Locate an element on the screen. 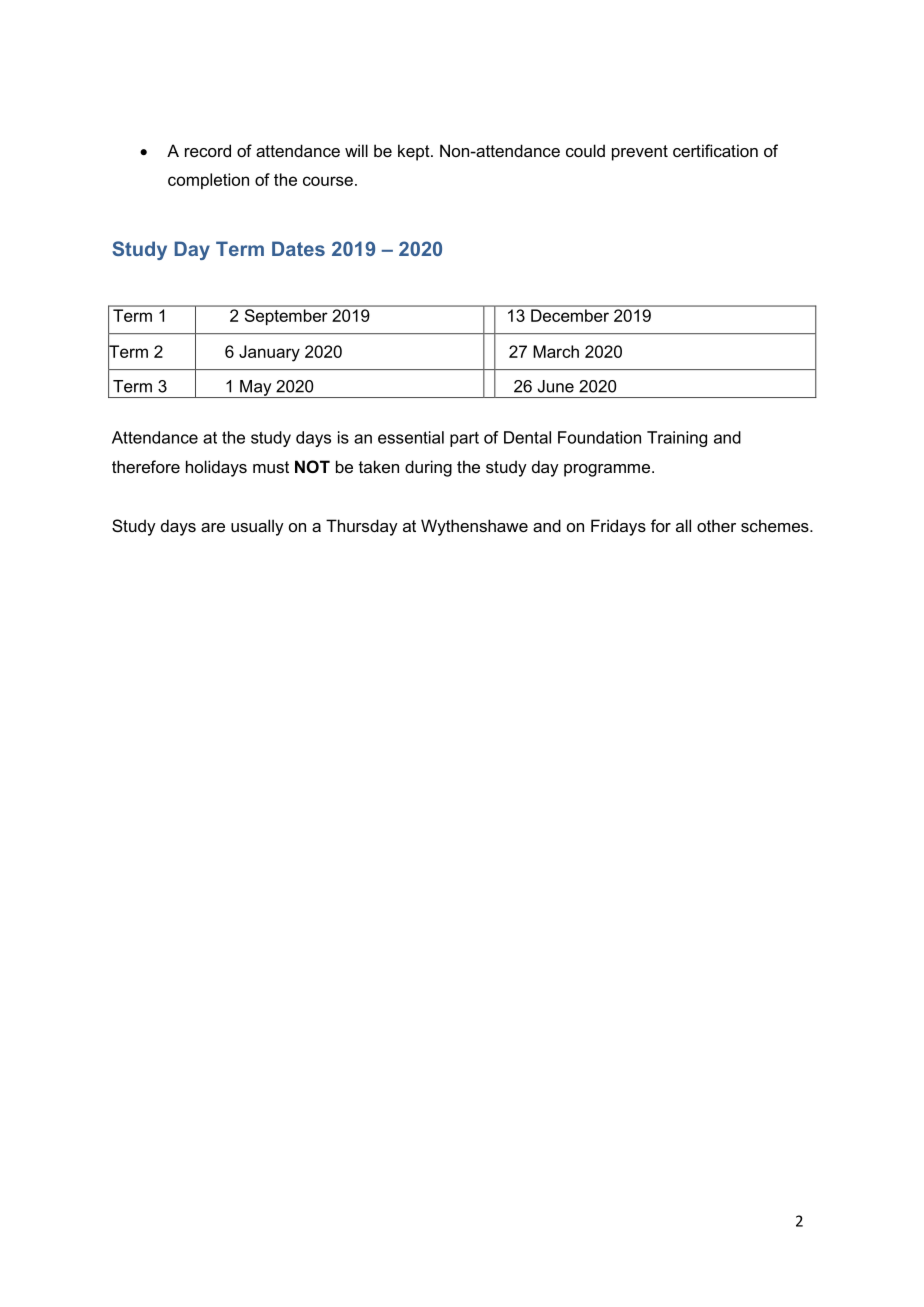 Image resolution: width=924 pixels, height=1307 pixels. are is located at coordinates (213, 527).
